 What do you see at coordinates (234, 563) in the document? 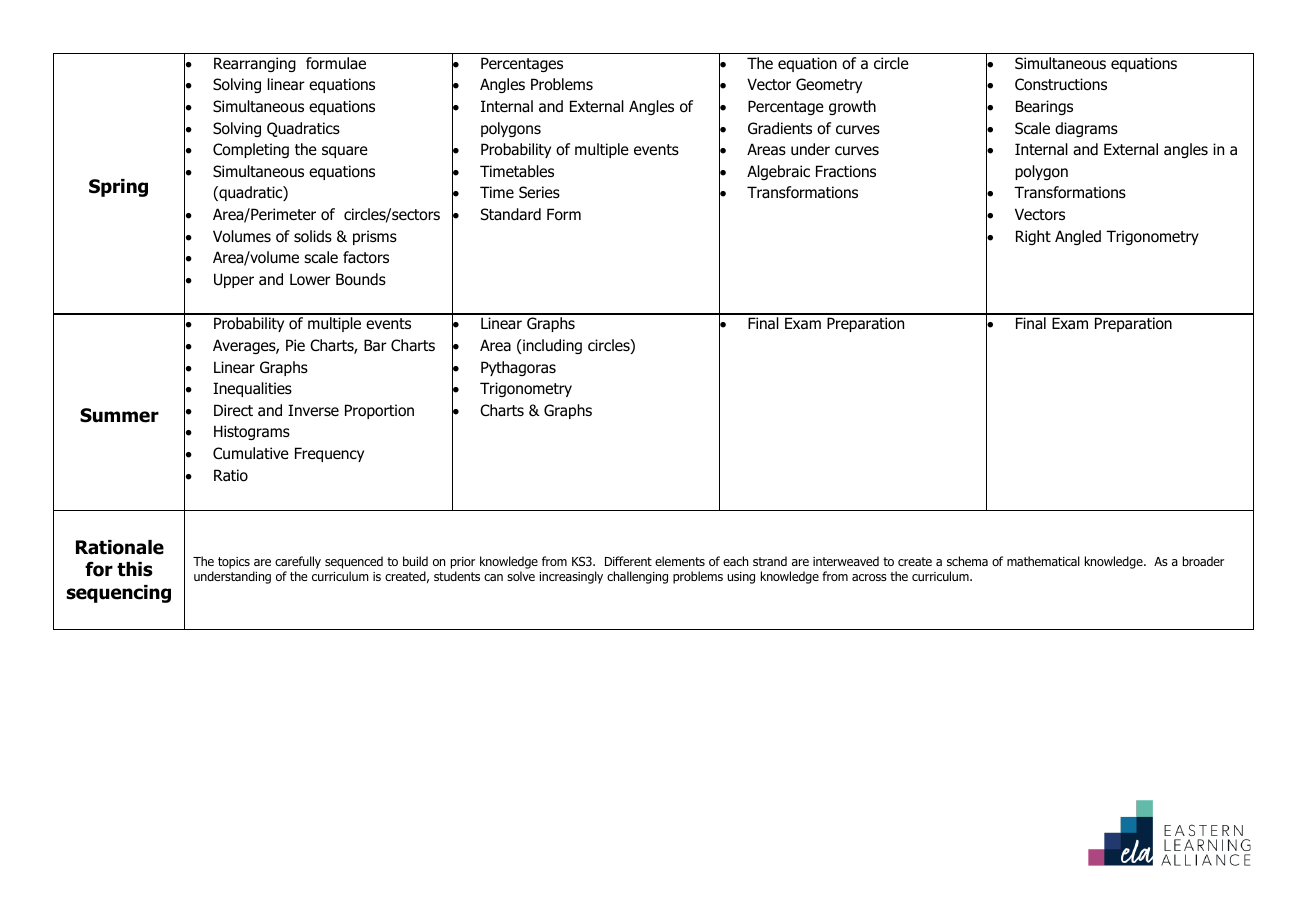
I see `topics` at bounding box center [234, 563].
